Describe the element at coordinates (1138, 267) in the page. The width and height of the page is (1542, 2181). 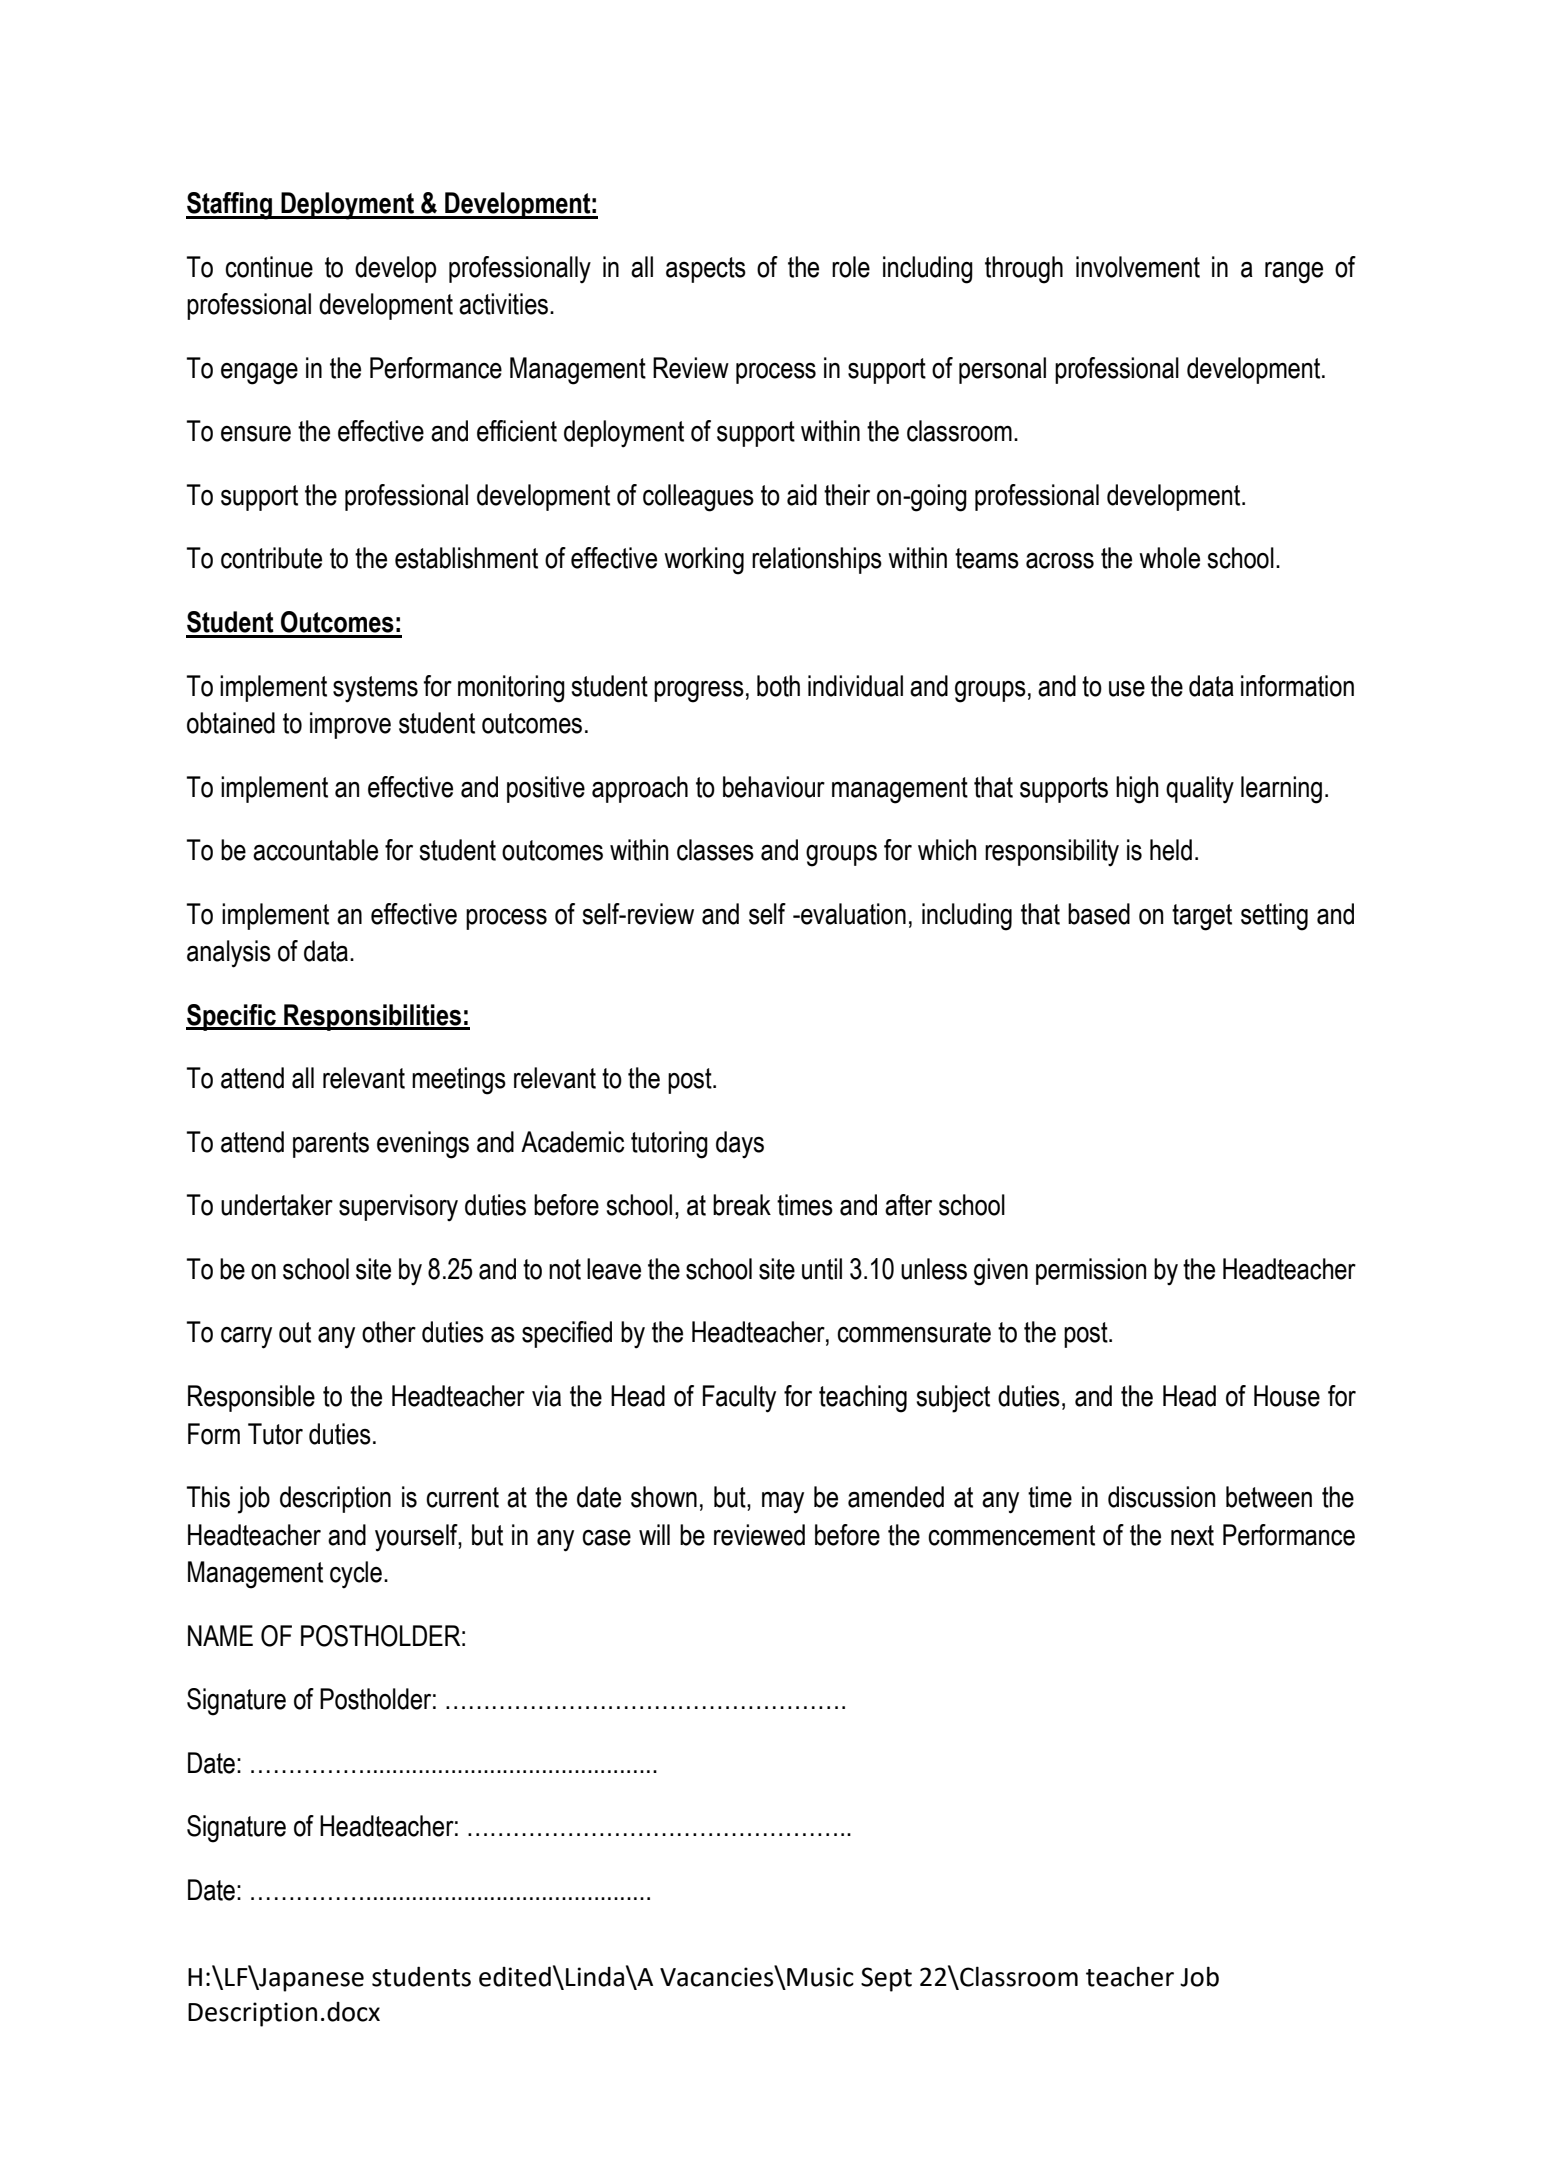
I see `involvement` at that location.
